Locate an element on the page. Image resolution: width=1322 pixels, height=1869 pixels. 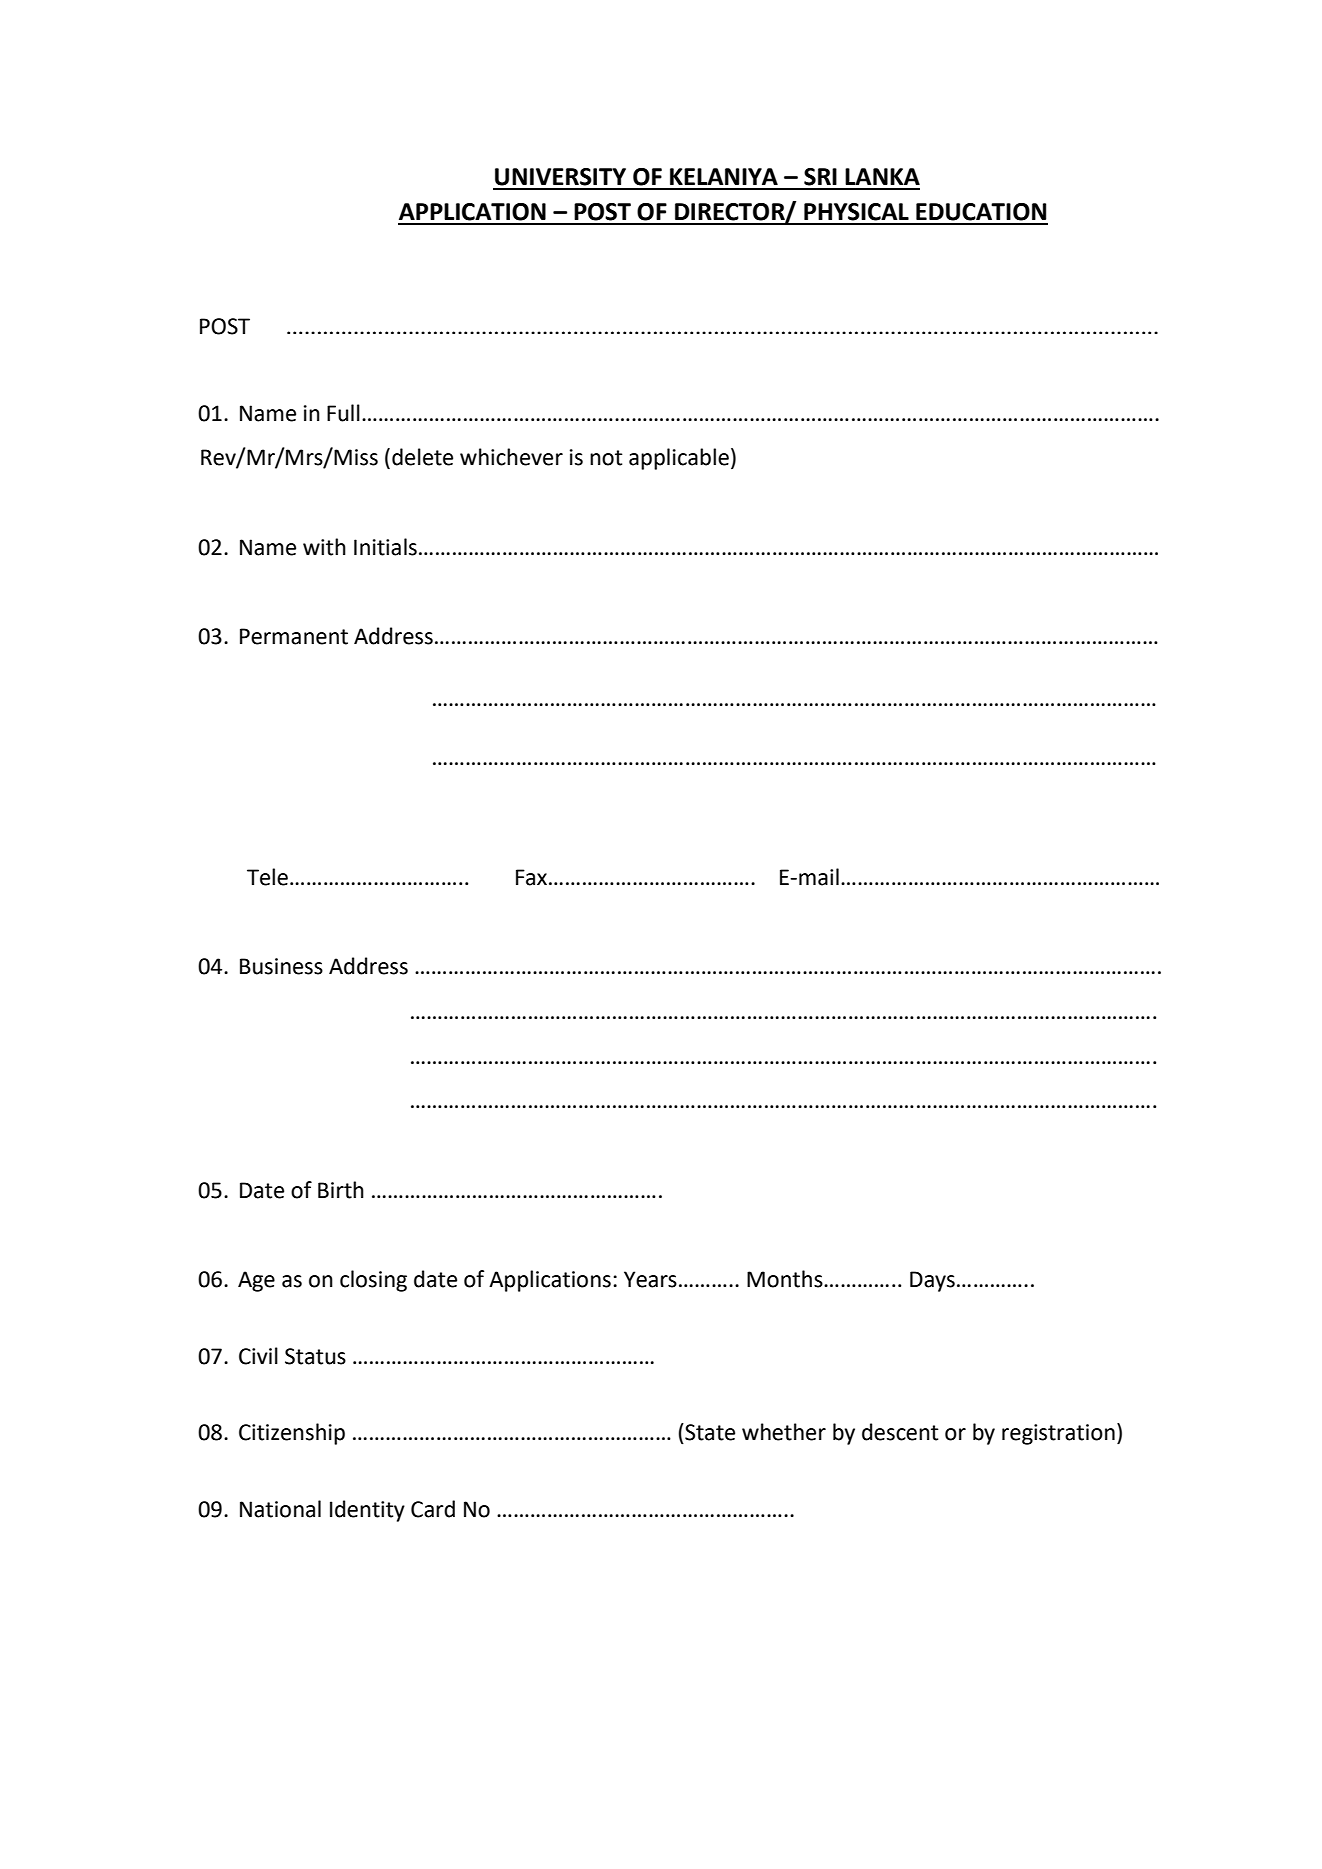
Tele is located at coordinates (267, 877).
